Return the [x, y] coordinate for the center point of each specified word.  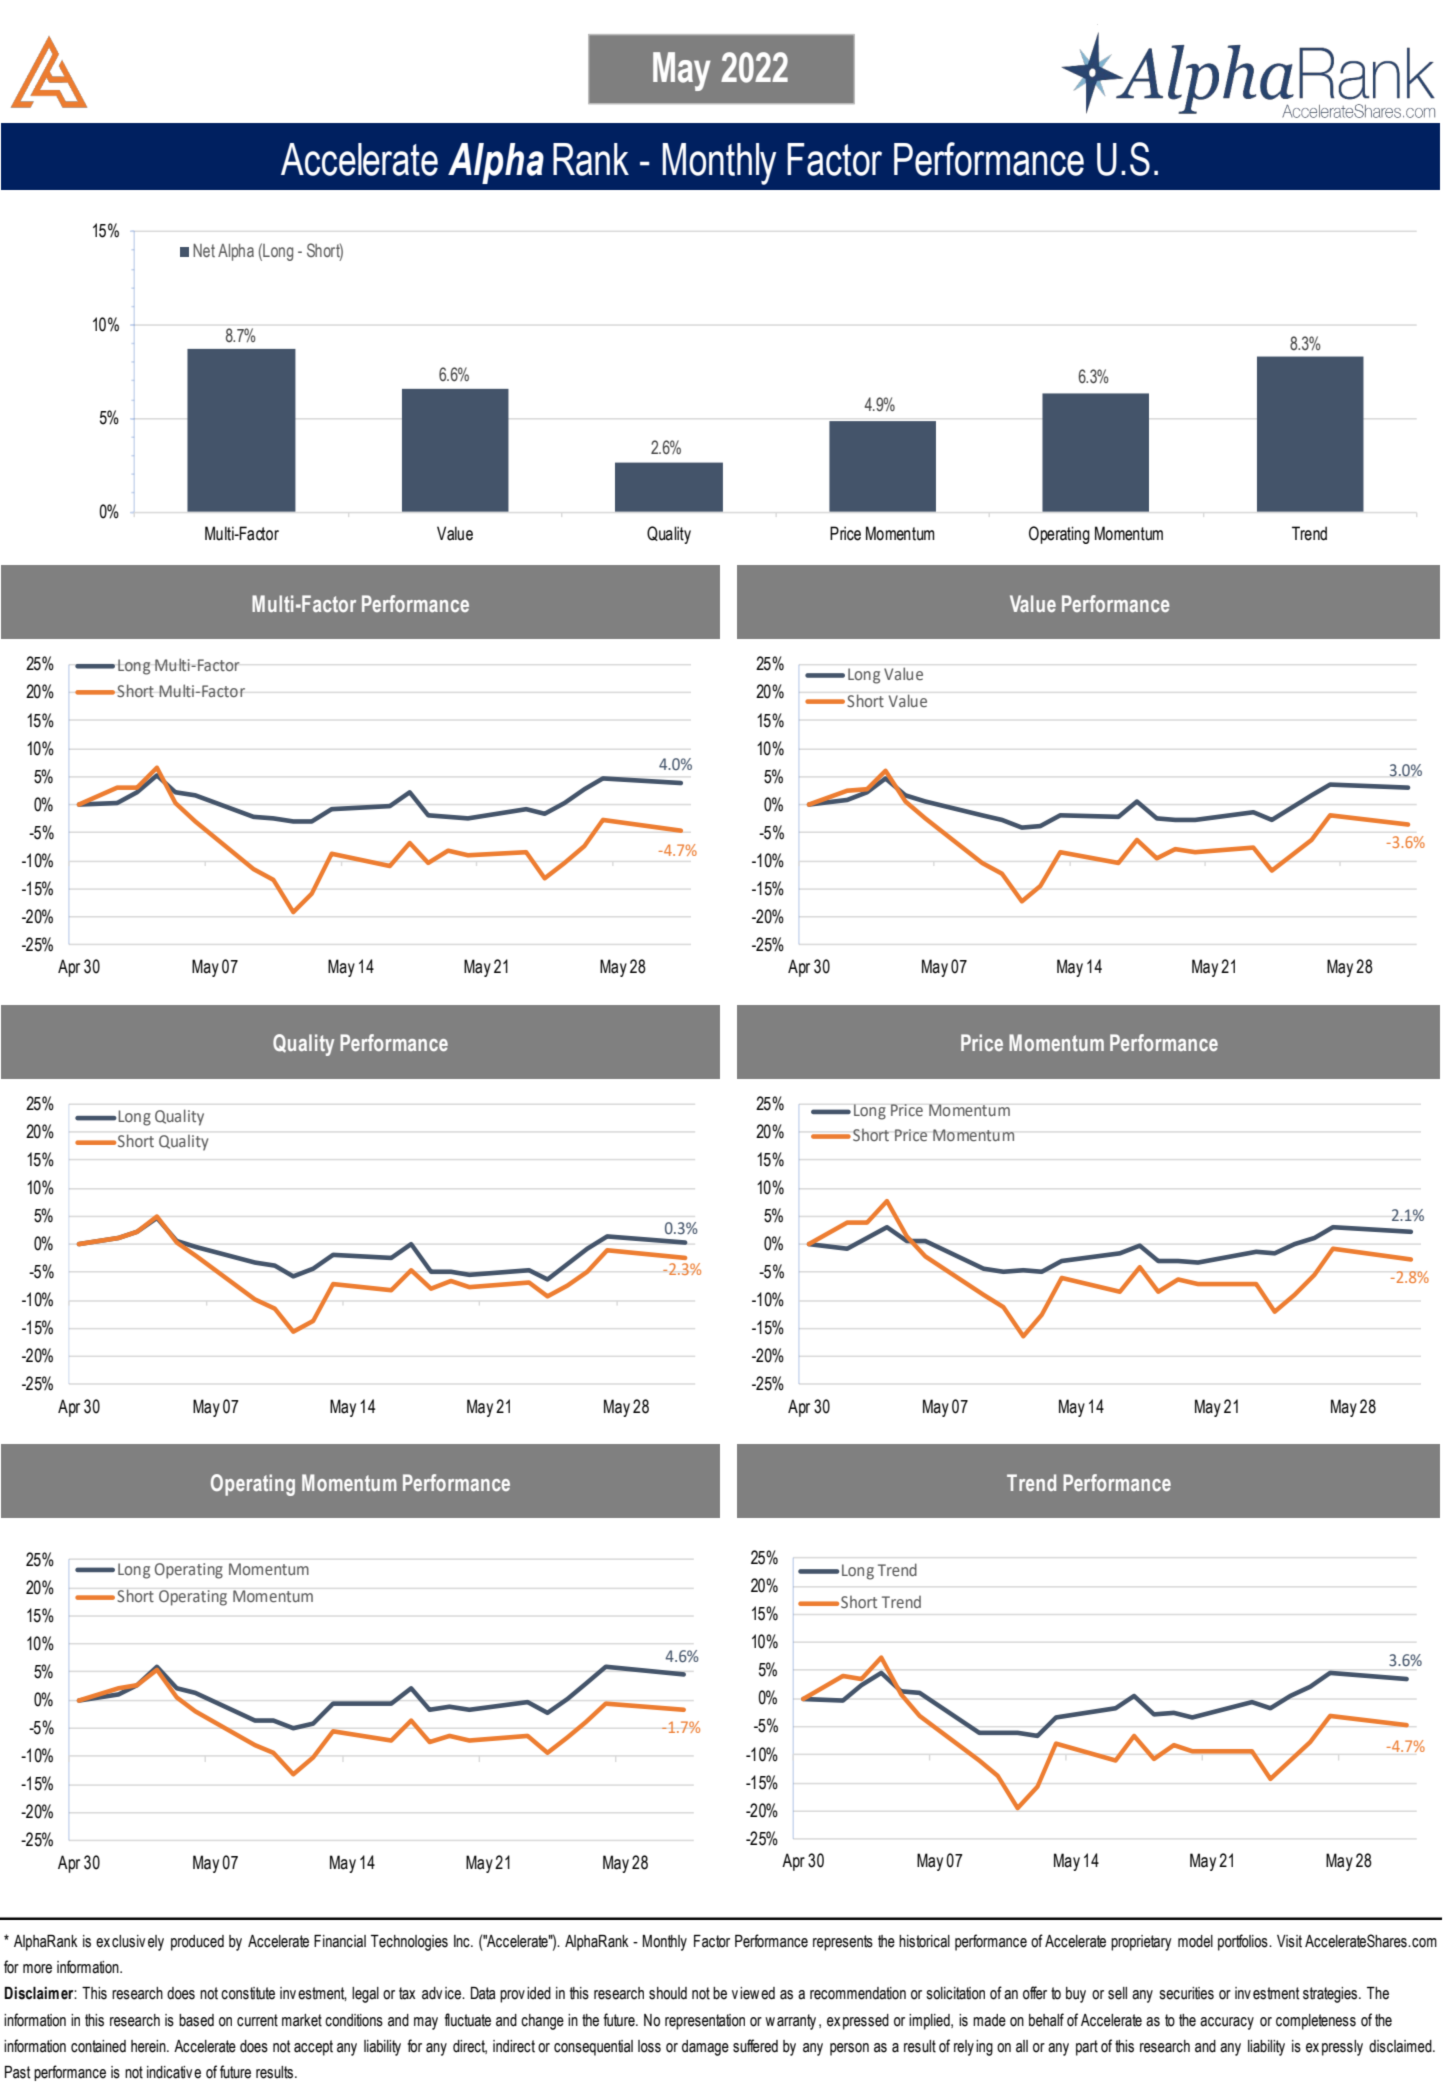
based [196, 2020]
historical [924, 1941]
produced [197, 1943]
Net [204, 250]
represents [843, 1943]
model [1195, 1941]
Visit [1289, 1941]
